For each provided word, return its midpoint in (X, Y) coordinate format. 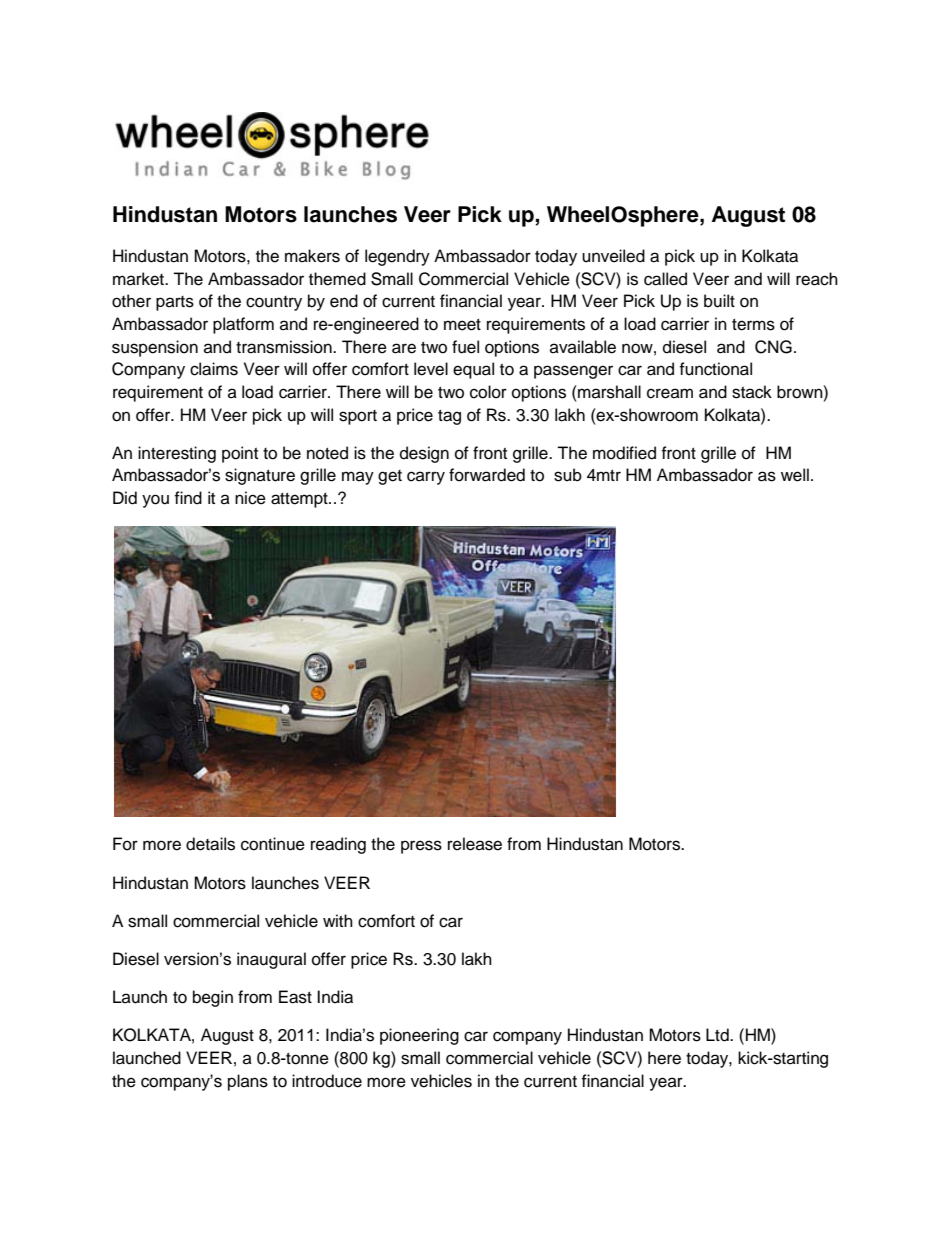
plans (248, 1082)
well (795, 475)
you (155, 501)
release (475, 844)
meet (462, 325)
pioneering (419, 1036)
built (719, 301)
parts (175, 303)
